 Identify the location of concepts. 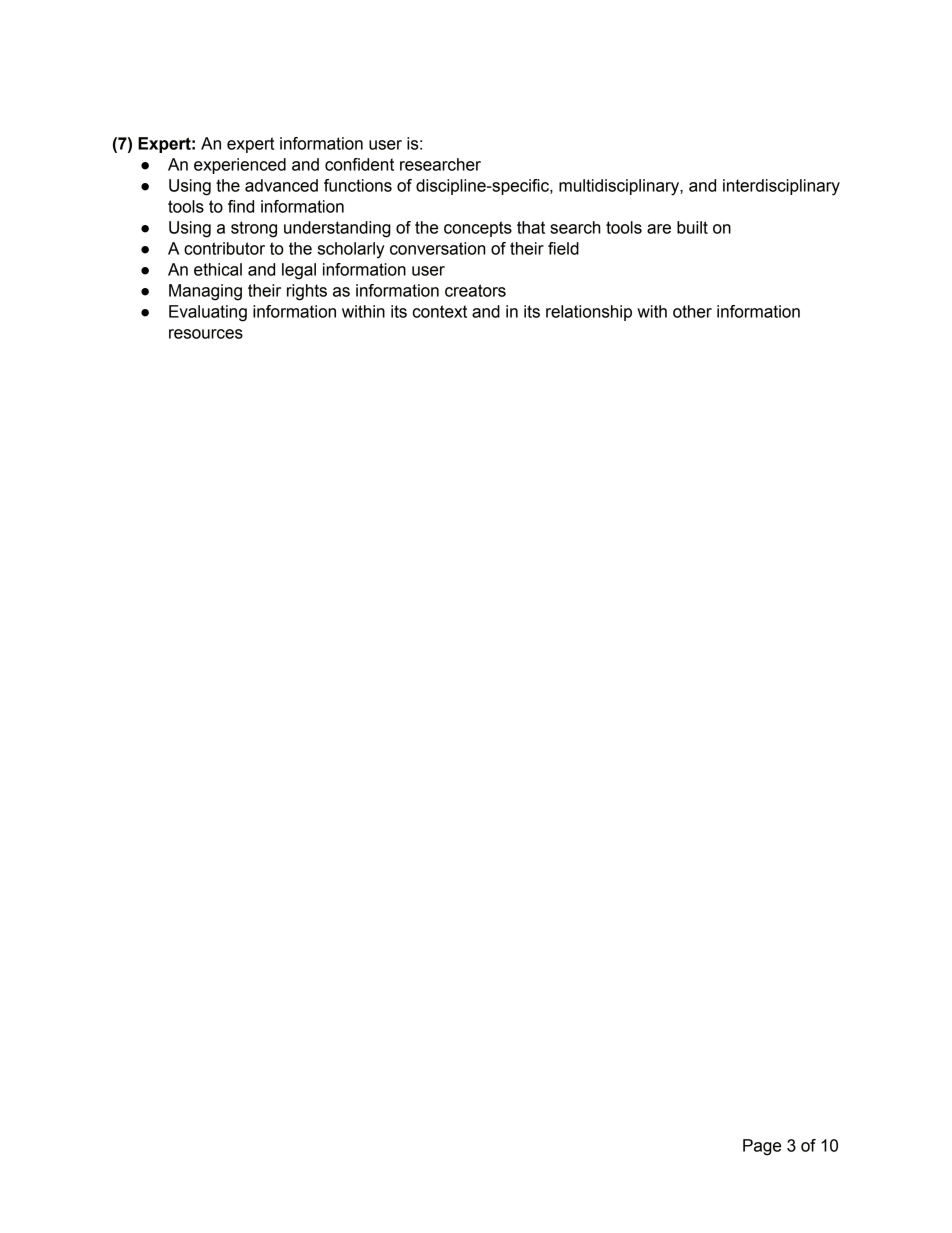
(478, 229).
